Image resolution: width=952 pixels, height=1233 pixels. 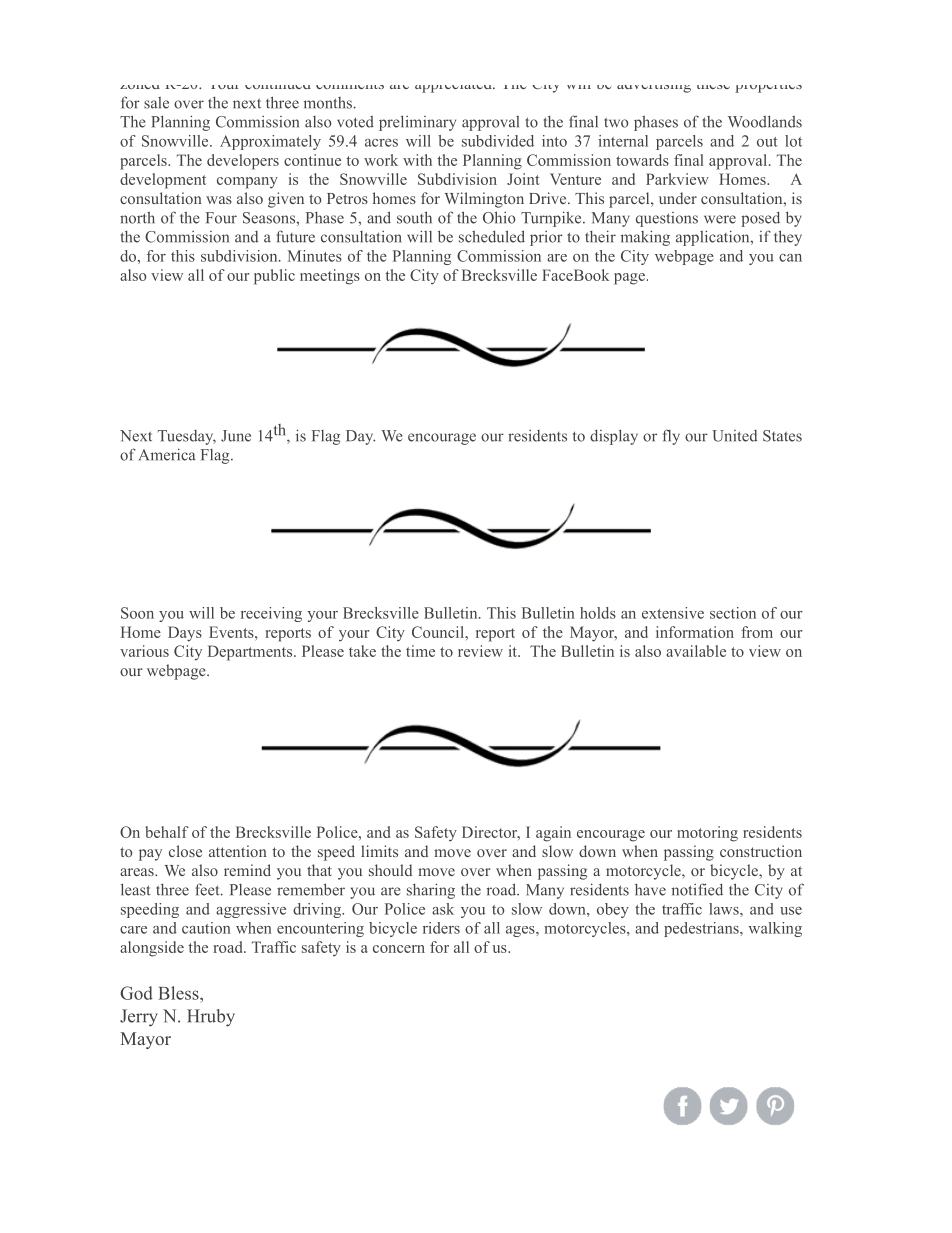 What do you see at coordinates (420, 651) in the page?
I see `time` at bounding box center [420, 651].
